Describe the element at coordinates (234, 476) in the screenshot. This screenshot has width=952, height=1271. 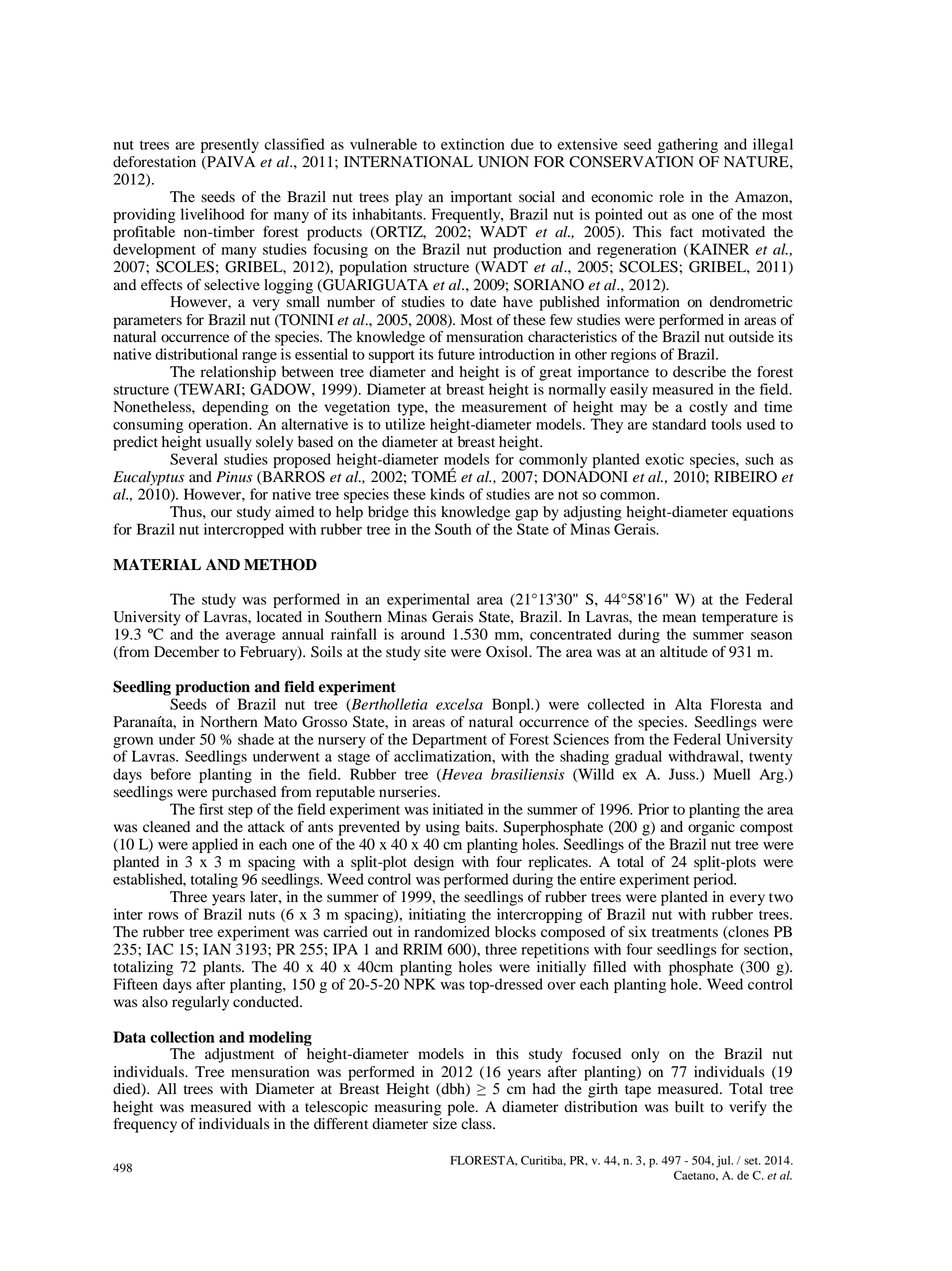
I see `Pinus` at that location.
